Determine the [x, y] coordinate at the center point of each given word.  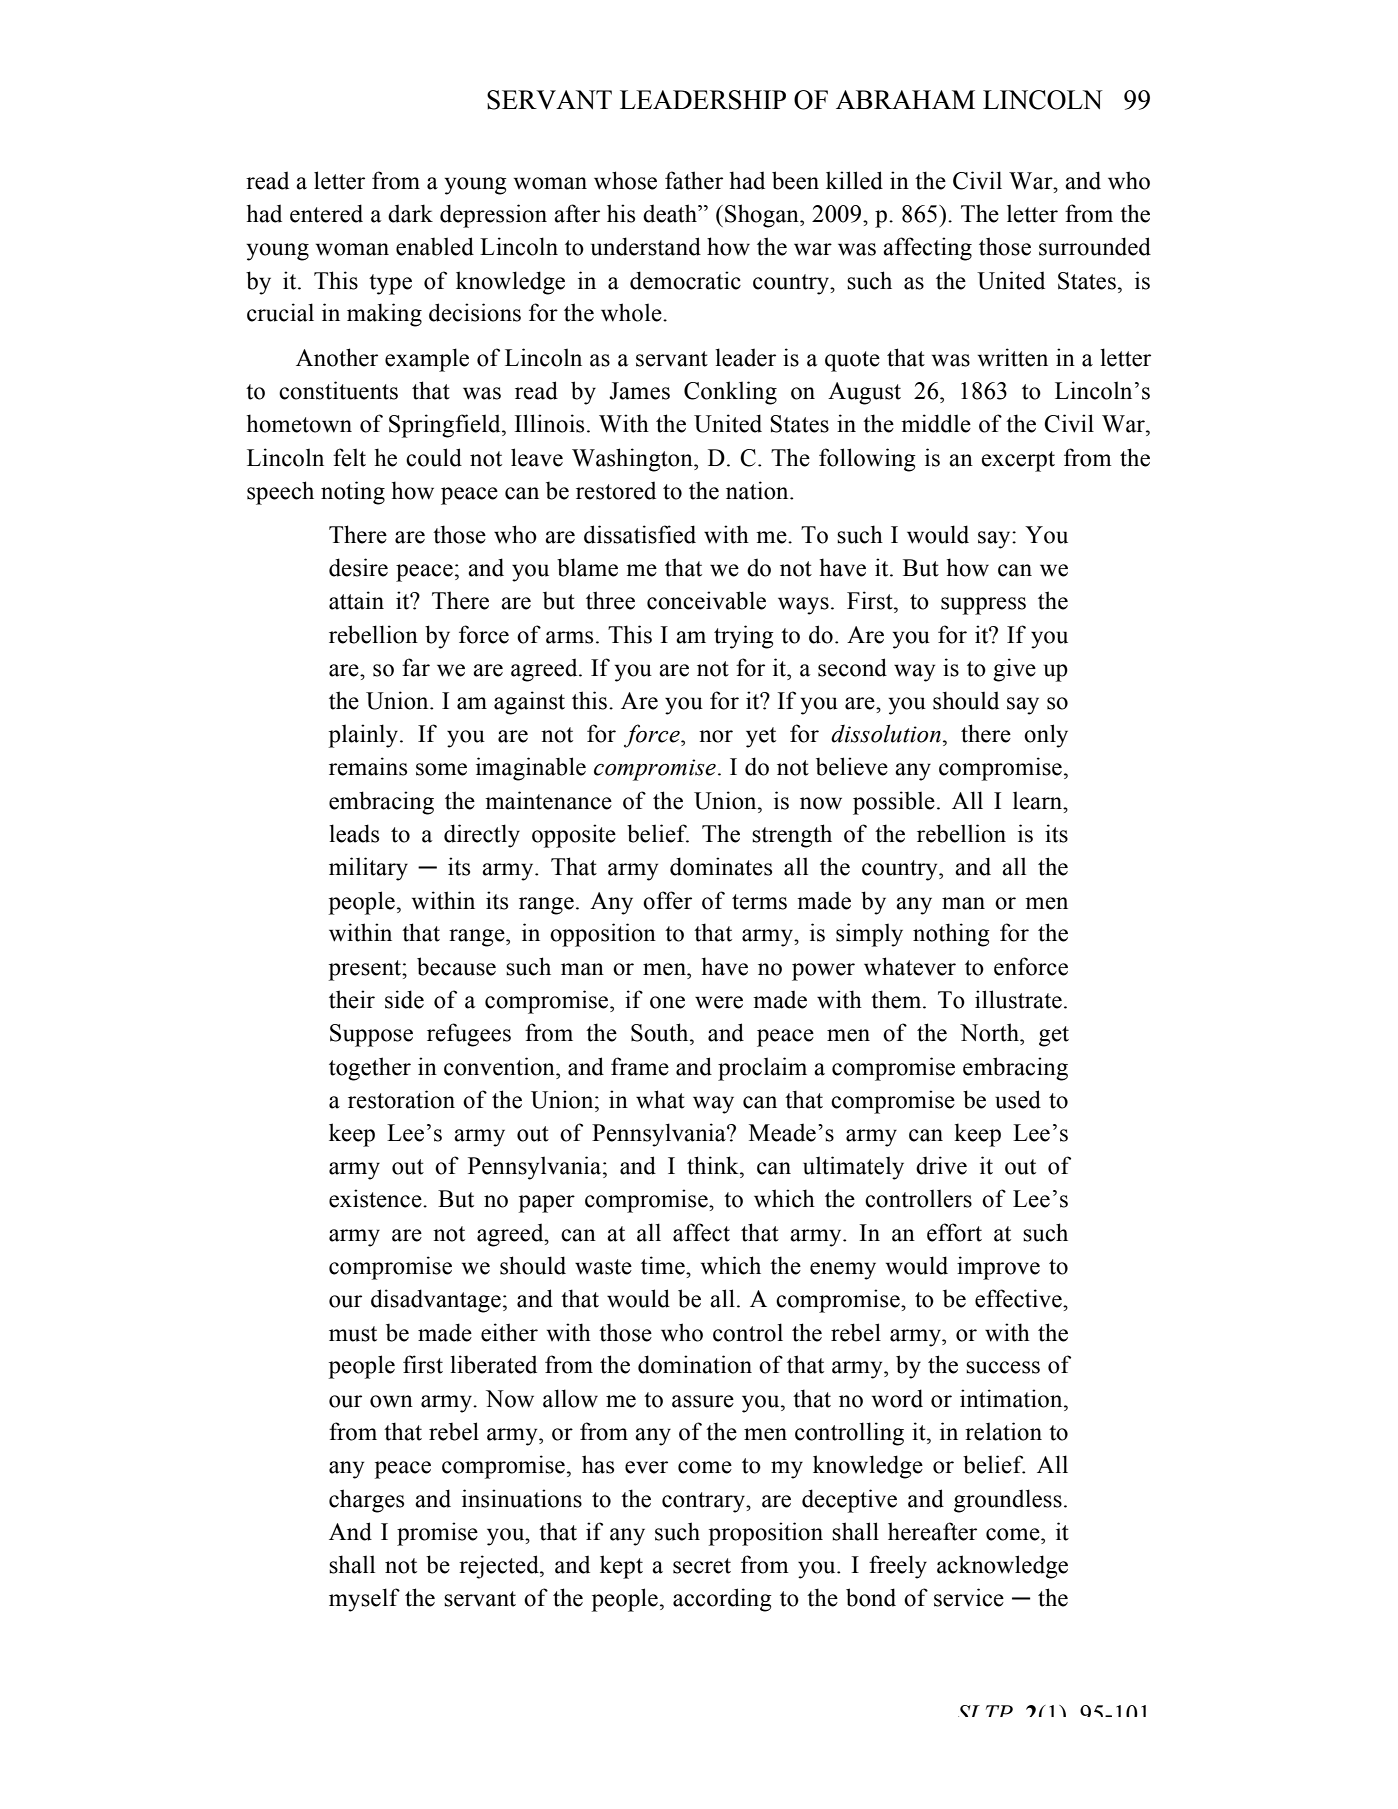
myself [364, 1600]
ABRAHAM [905, 99]
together [370, 1069]
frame [640, 1066]
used [1018, 1099]
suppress [983, 606]
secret [702, 1566]
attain [356, 600]
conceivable [706, 600]
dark [410, 213]
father [694, 180]
